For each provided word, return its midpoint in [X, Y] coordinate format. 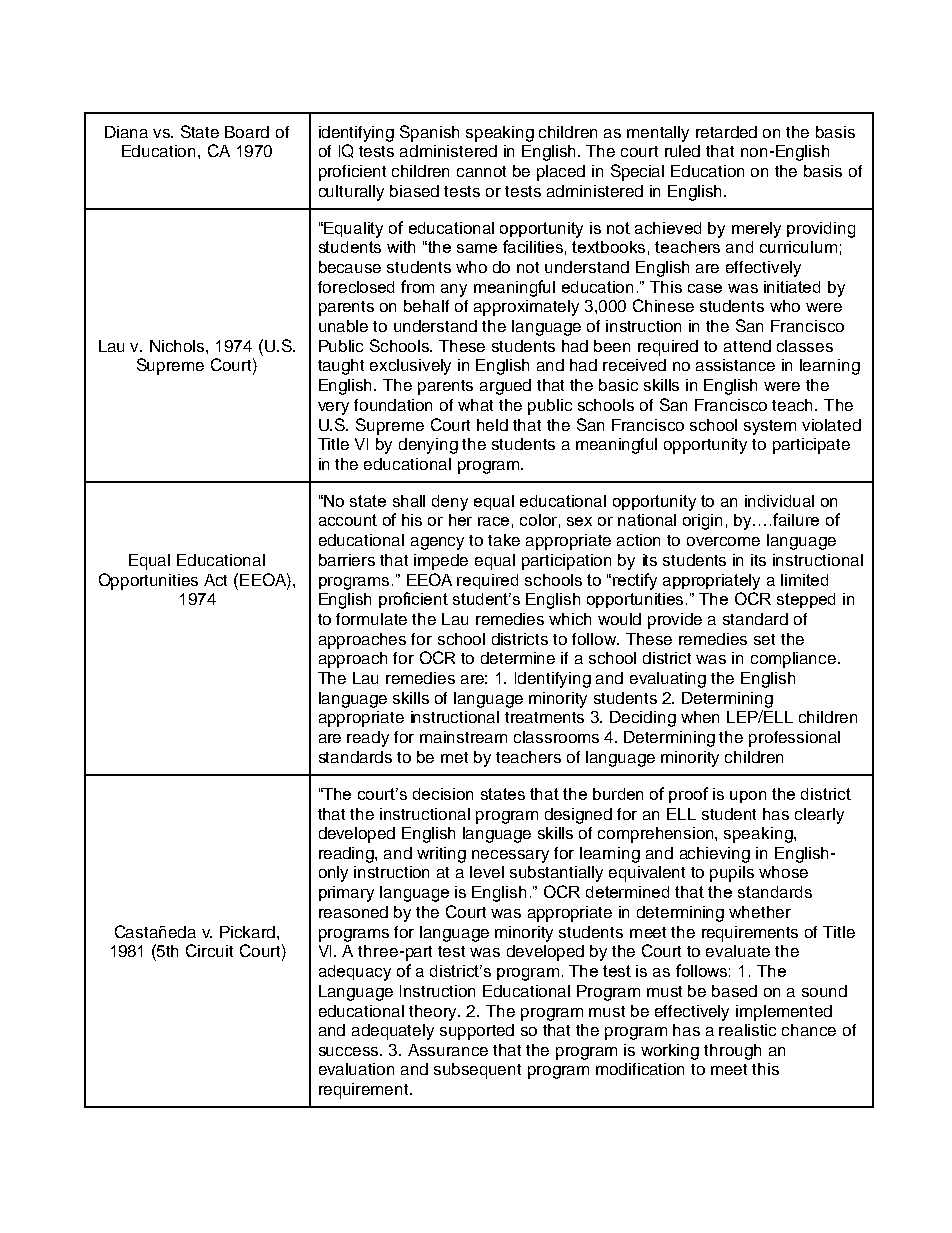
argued [505, 387]
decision [443, 794]
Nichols [178, 346]
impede [441, 562]
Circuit [209, 950]
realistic [747, 1030]
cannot [481, 171]
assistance [735, 365]
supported [477, 1032]
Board [247, 132]
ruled [682, 151]
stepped [806, 600]
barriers [347, 560]
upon [748, 797]
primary [346, 894]
